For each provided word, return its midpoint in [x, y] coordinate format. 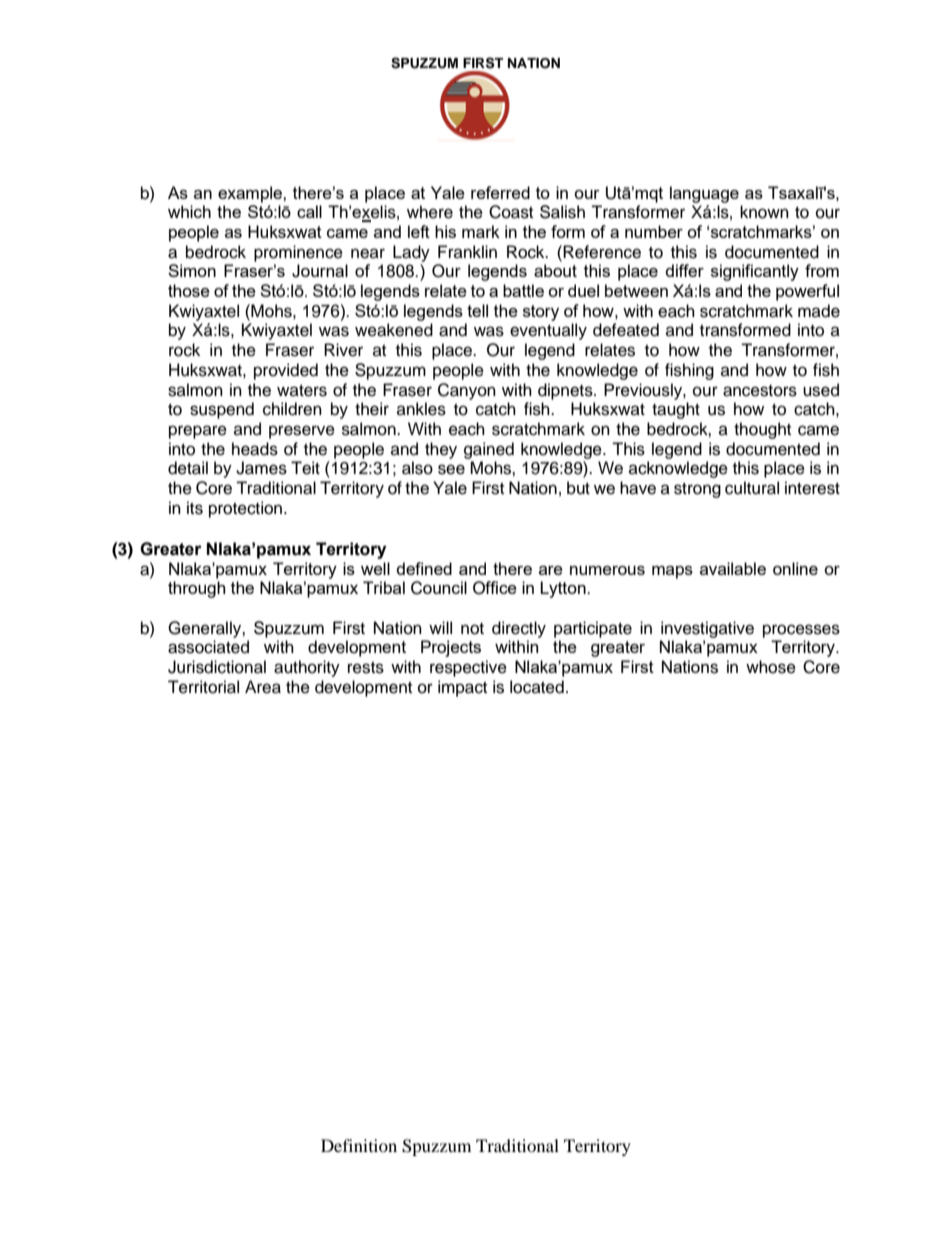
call [309, 211]
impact [462, 688]
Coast [511, 212]
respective [468, 668]
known [764, 212]
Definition [359, 1145]
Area [263, 687]
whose [771, 667]
